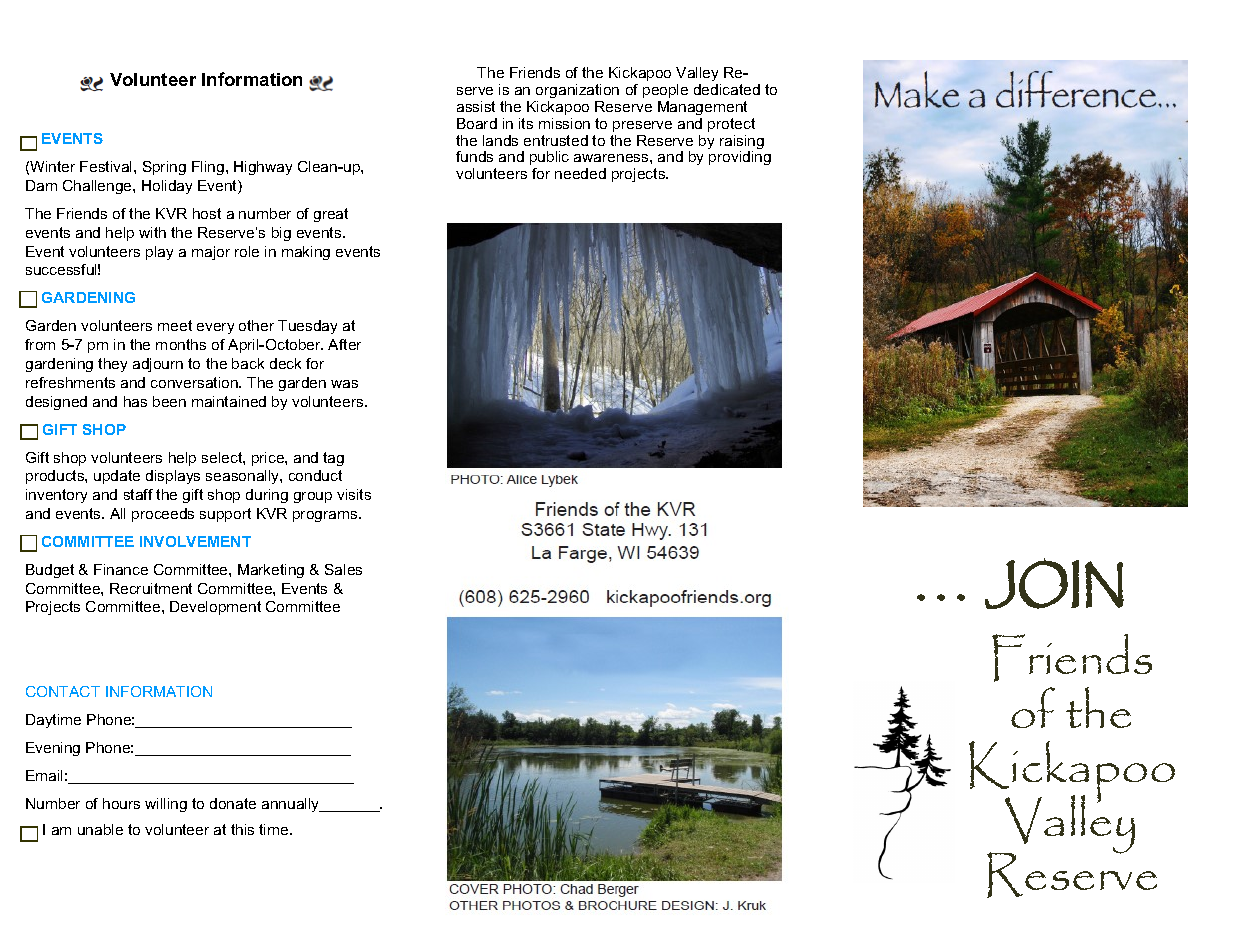 The width and height of the document is (1233, 952). What do you see at coordinates (564, 123) in the document?
I see `mission` at bounding box center [564, 123].
